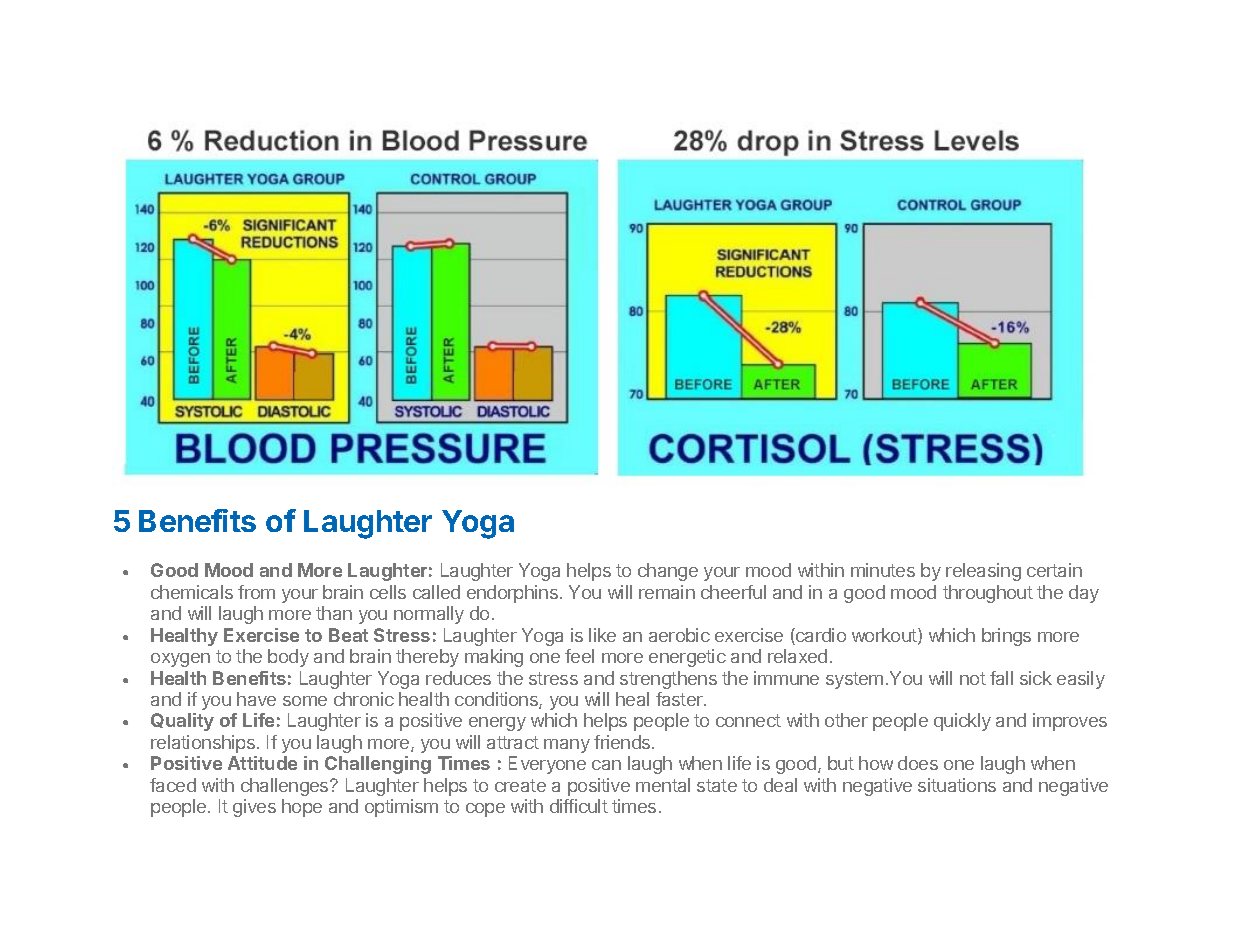 Image resolution: width=1233 pixels, height=952 pixels. What do you see at coordinates (256, 592) in the screenshot?
I see `from` at bounding box center [256, 592].
